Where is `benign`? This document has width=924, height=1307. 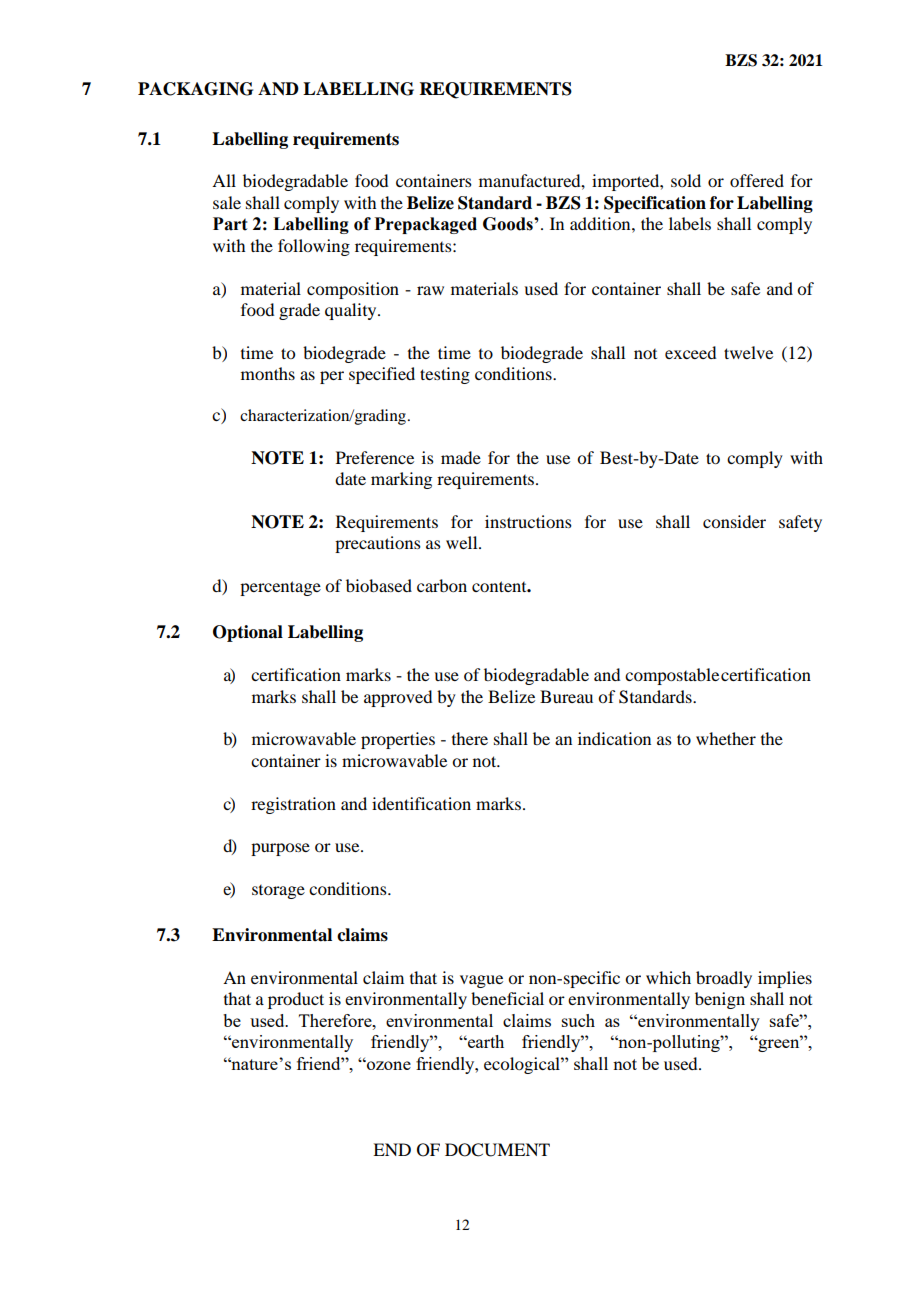
benign is located at coordinates (720, 1000).
